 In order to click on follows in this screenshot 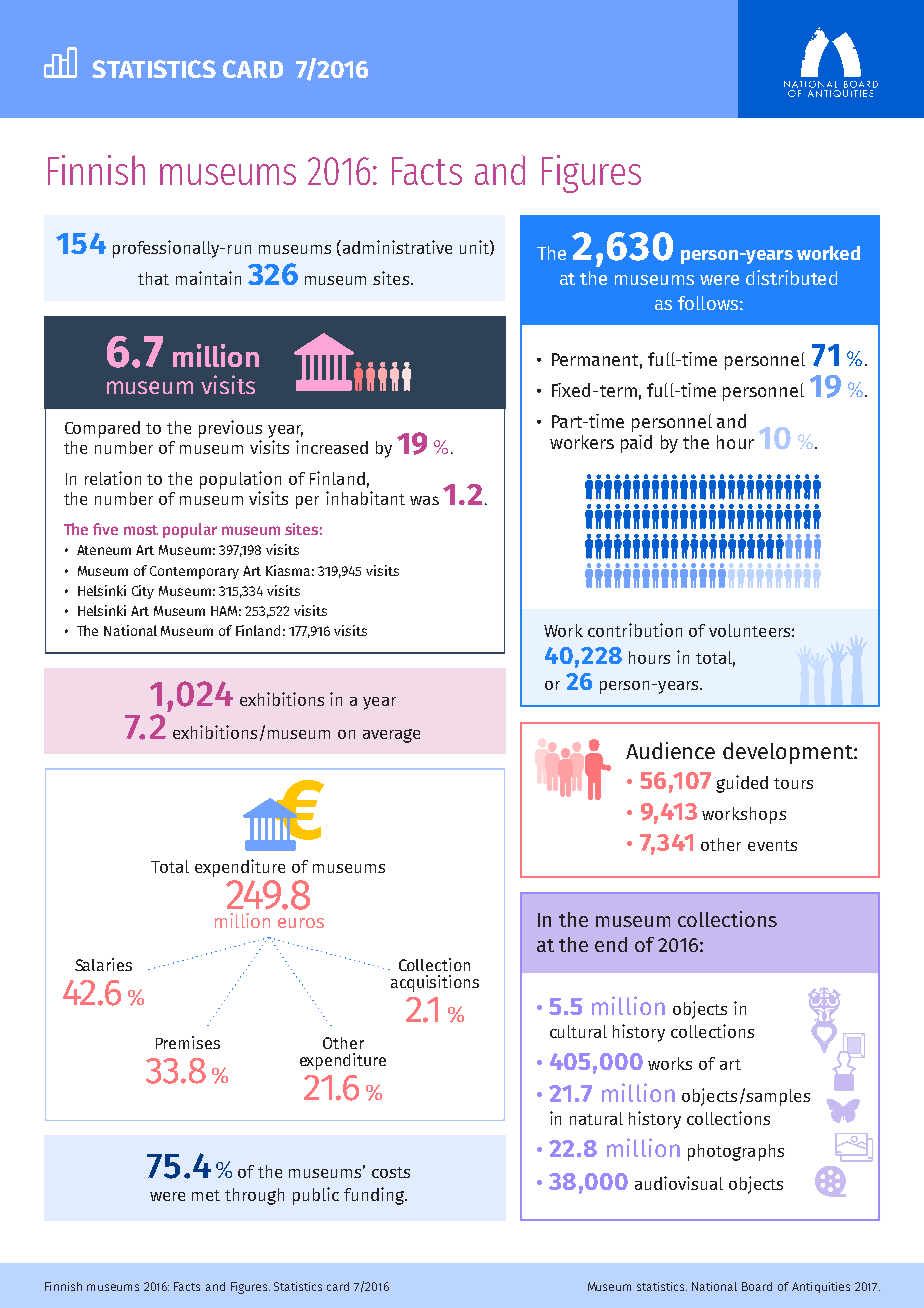, I will do `click(708, 303)`.
